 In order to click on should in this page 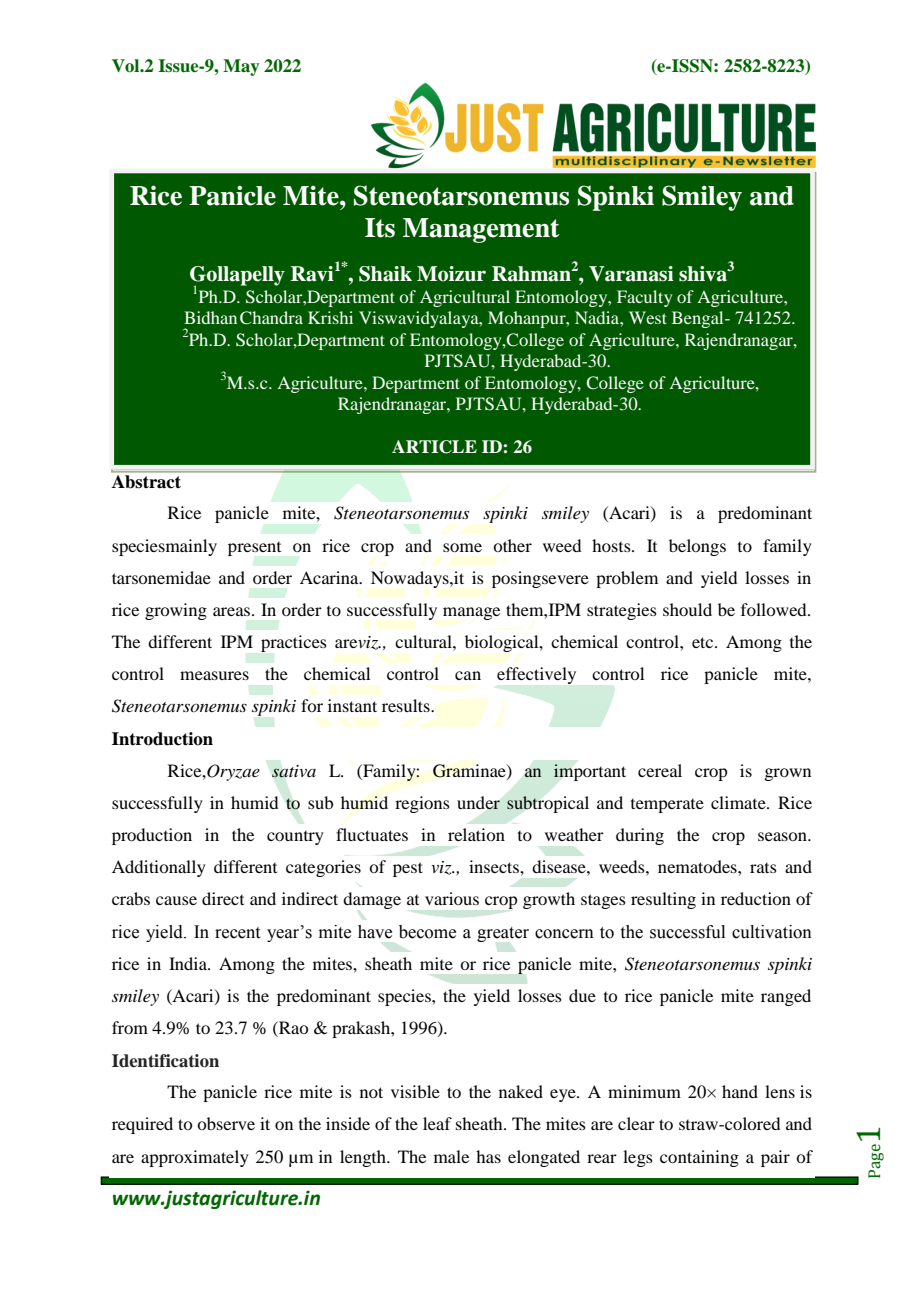, I will do `click(687, 609)`.
